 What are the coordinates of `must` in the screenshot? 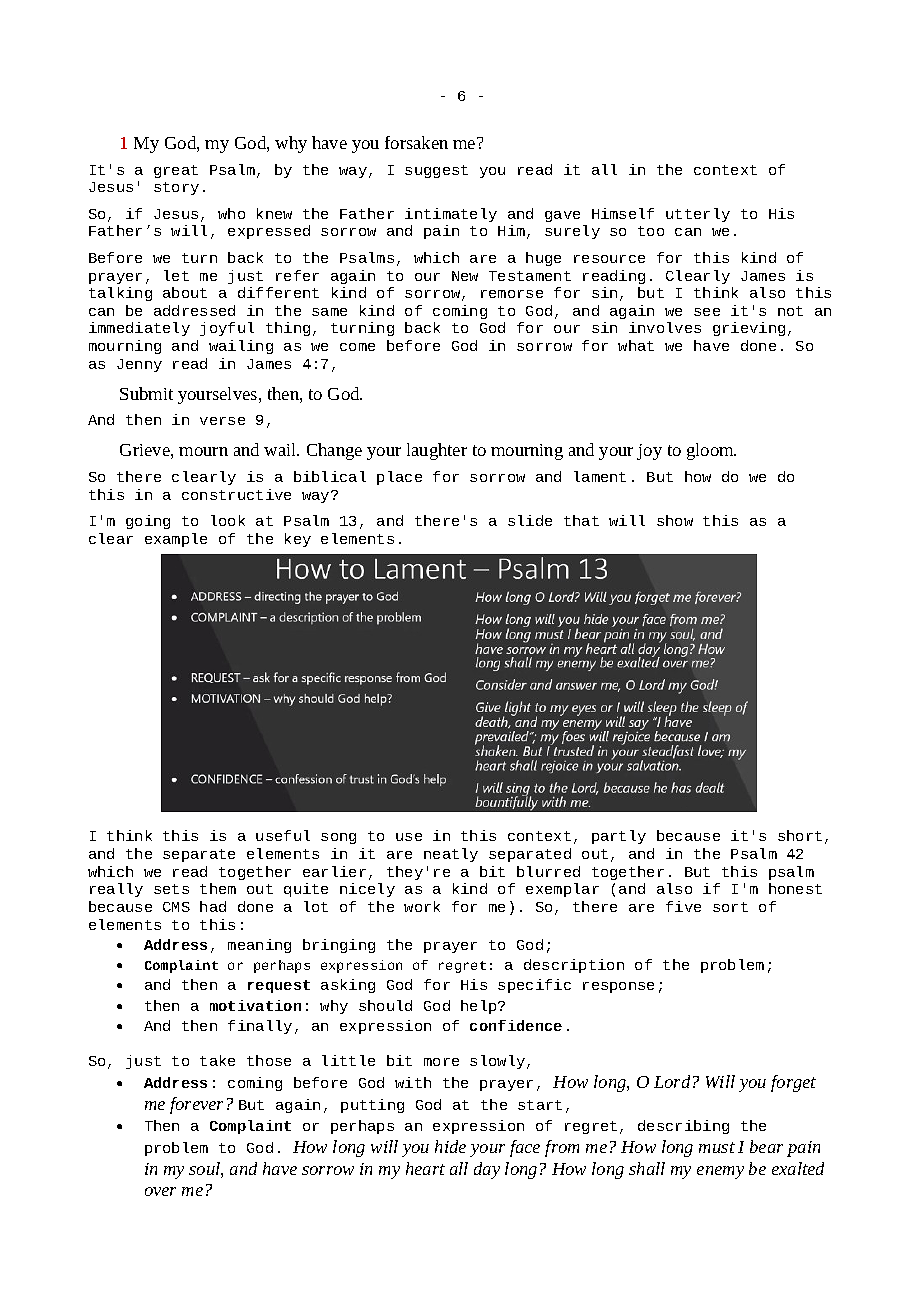 It's located at (717, 1147).
